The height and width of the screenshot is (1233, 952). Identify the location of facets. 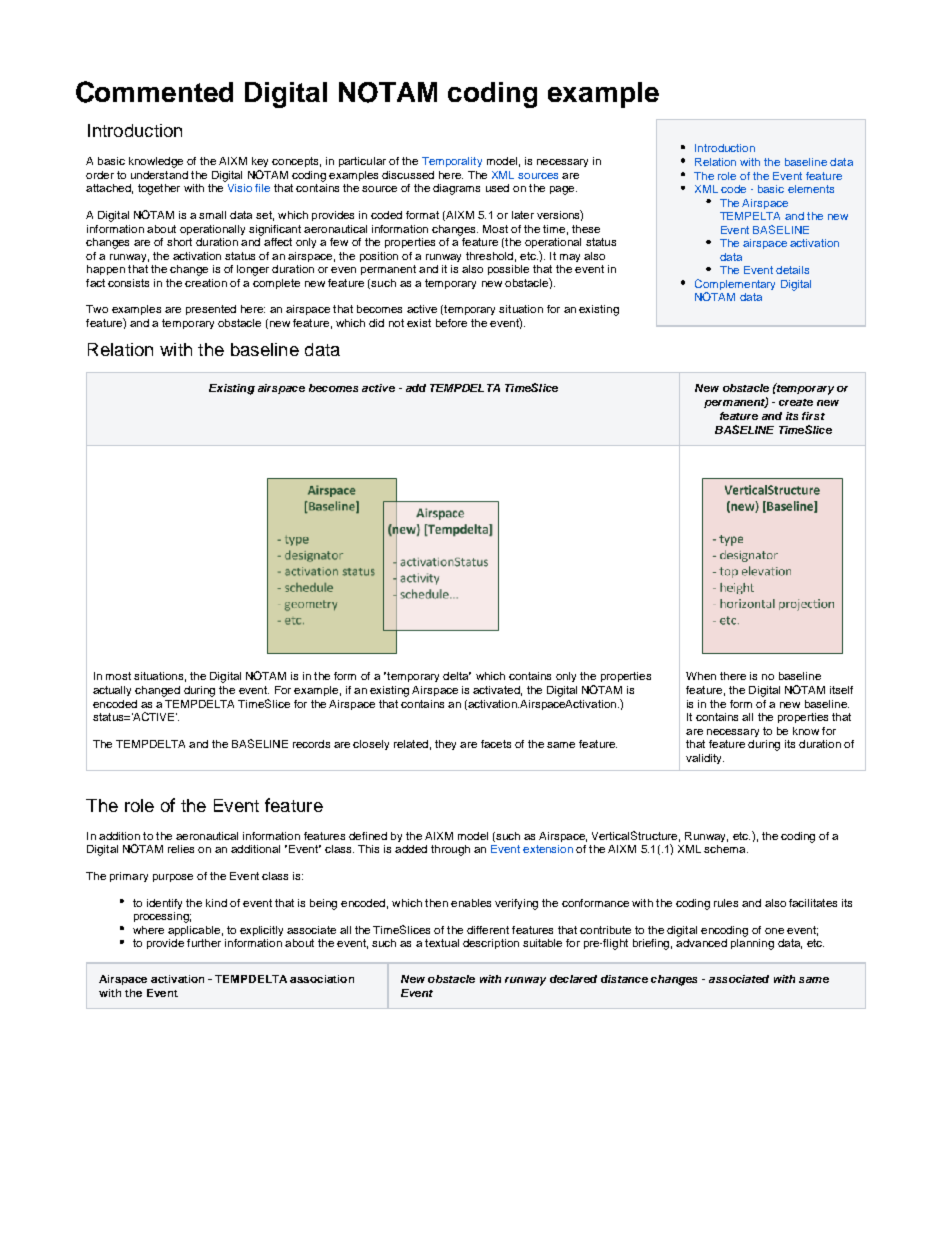
(496, 744).
